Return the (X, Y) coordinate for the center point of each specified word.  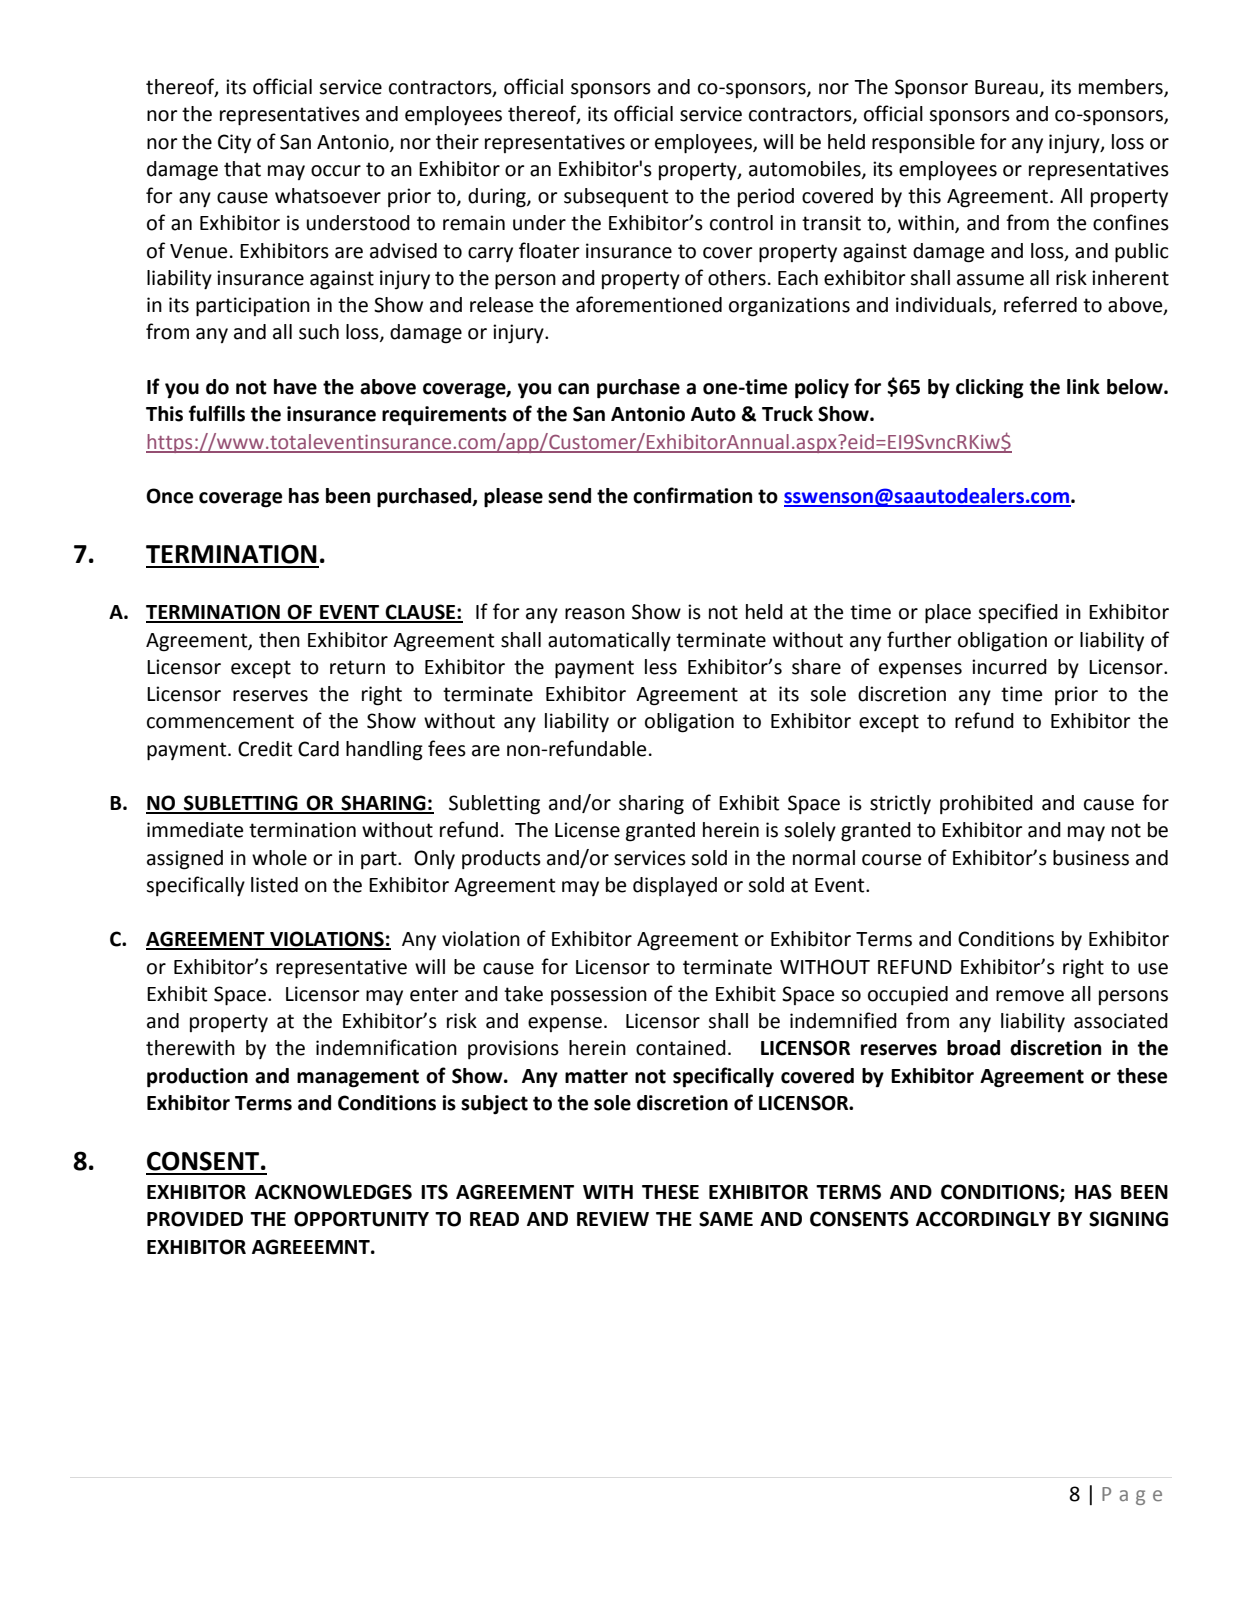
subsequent (616, 198)
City (234, 143)
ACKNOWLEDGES (333, 1192)
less (661, 667)
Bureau (1006, 87)
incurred (1009, 667)
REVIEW (613, 1219)
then (279, 640)
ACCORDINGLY (983, 1219)
